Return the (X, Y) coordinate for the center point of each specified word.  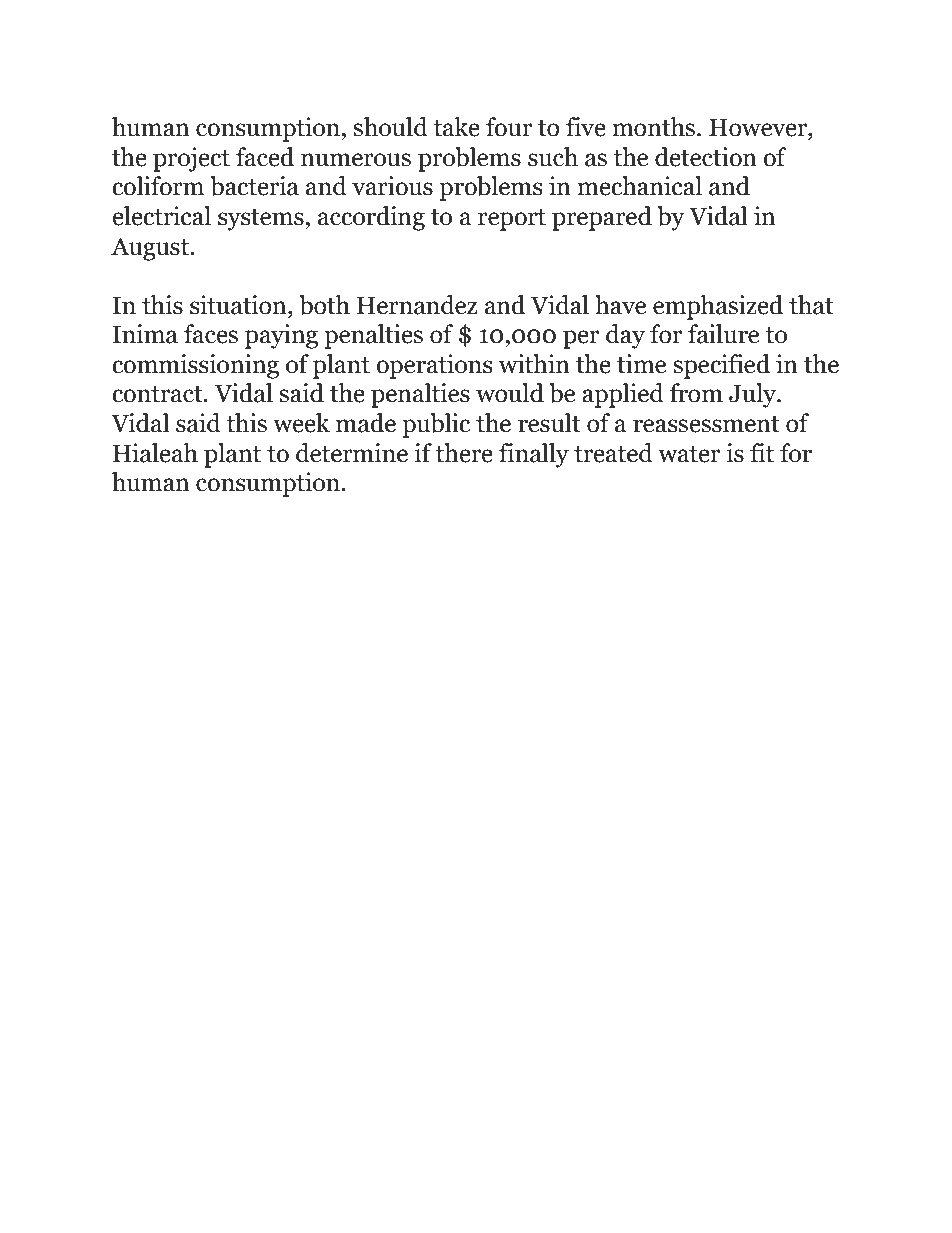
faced (265, 157)
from (696, 393)
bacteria (254, 186)
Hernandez (417, 305)
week (301, 423)
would (510, 393)
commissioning (195, 366)
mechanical (639, 186)
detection (706, 157)
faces (211, 334)
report (512, 220)
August (151, 249)
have (620, 305)
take (456, 127)
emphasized (718, 307)
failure (723, 334)
